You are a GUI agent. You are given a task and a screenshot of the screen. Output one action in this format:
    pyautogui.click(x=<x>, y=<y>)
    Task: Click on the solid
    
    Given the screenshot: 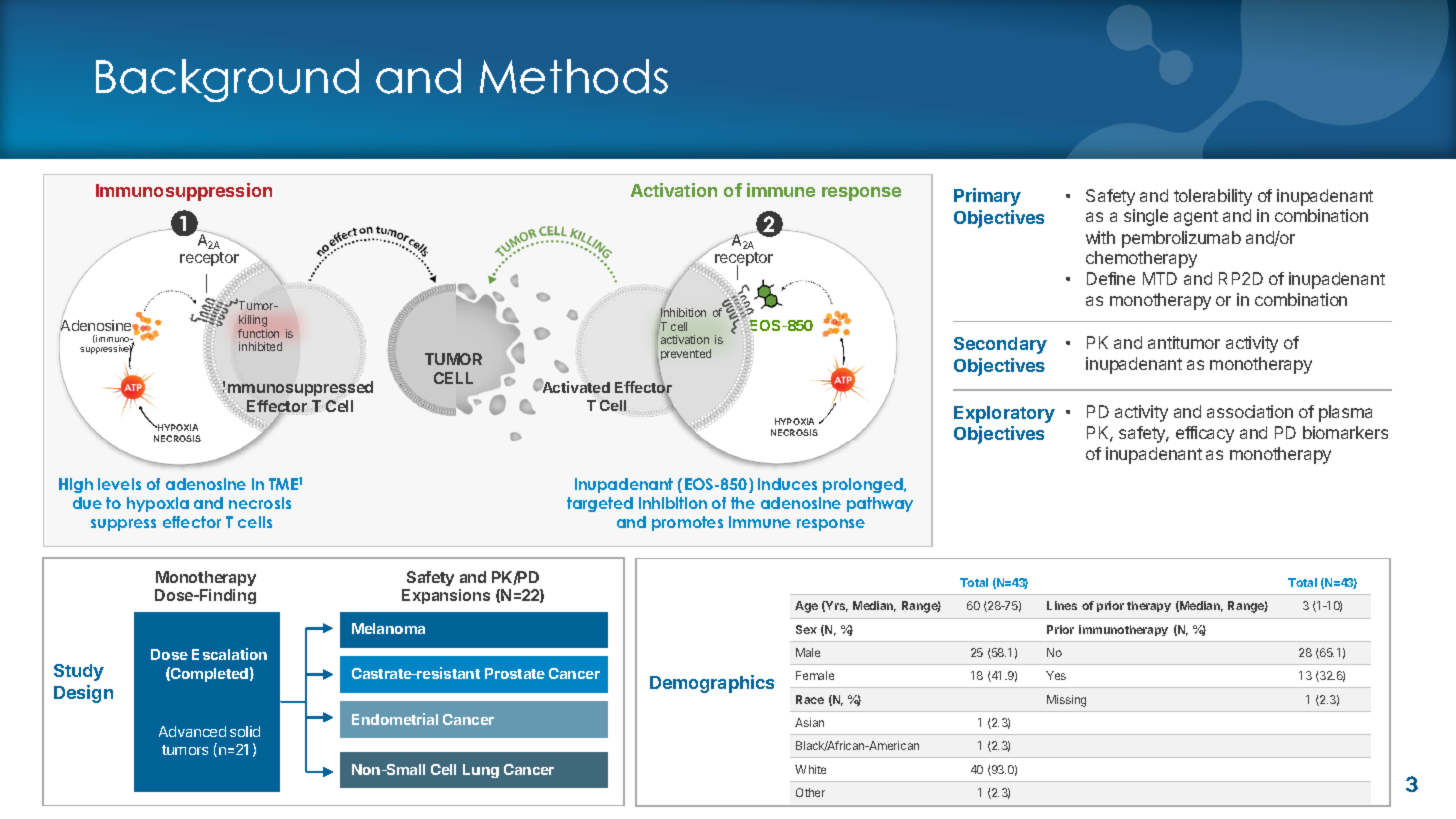 What is the action you would take?
    pyautogui.click(x=245, y=731)
